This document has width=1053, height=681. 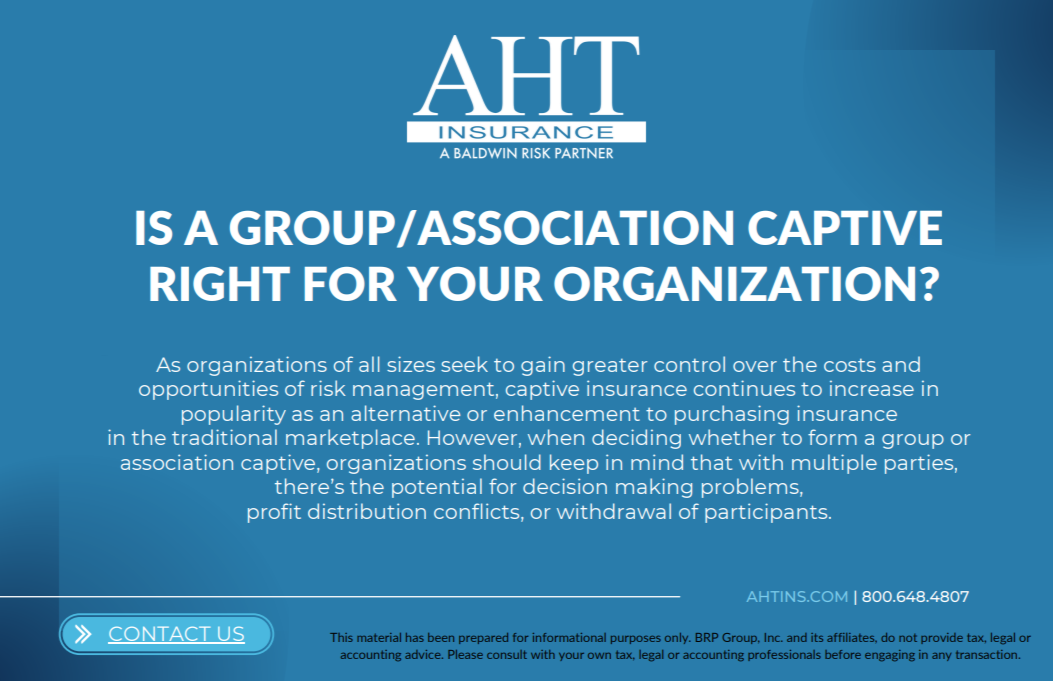 What do you see at coordinates (220, 284) in the document?
I see `RIGHT` at bounding box center [220, 284].
